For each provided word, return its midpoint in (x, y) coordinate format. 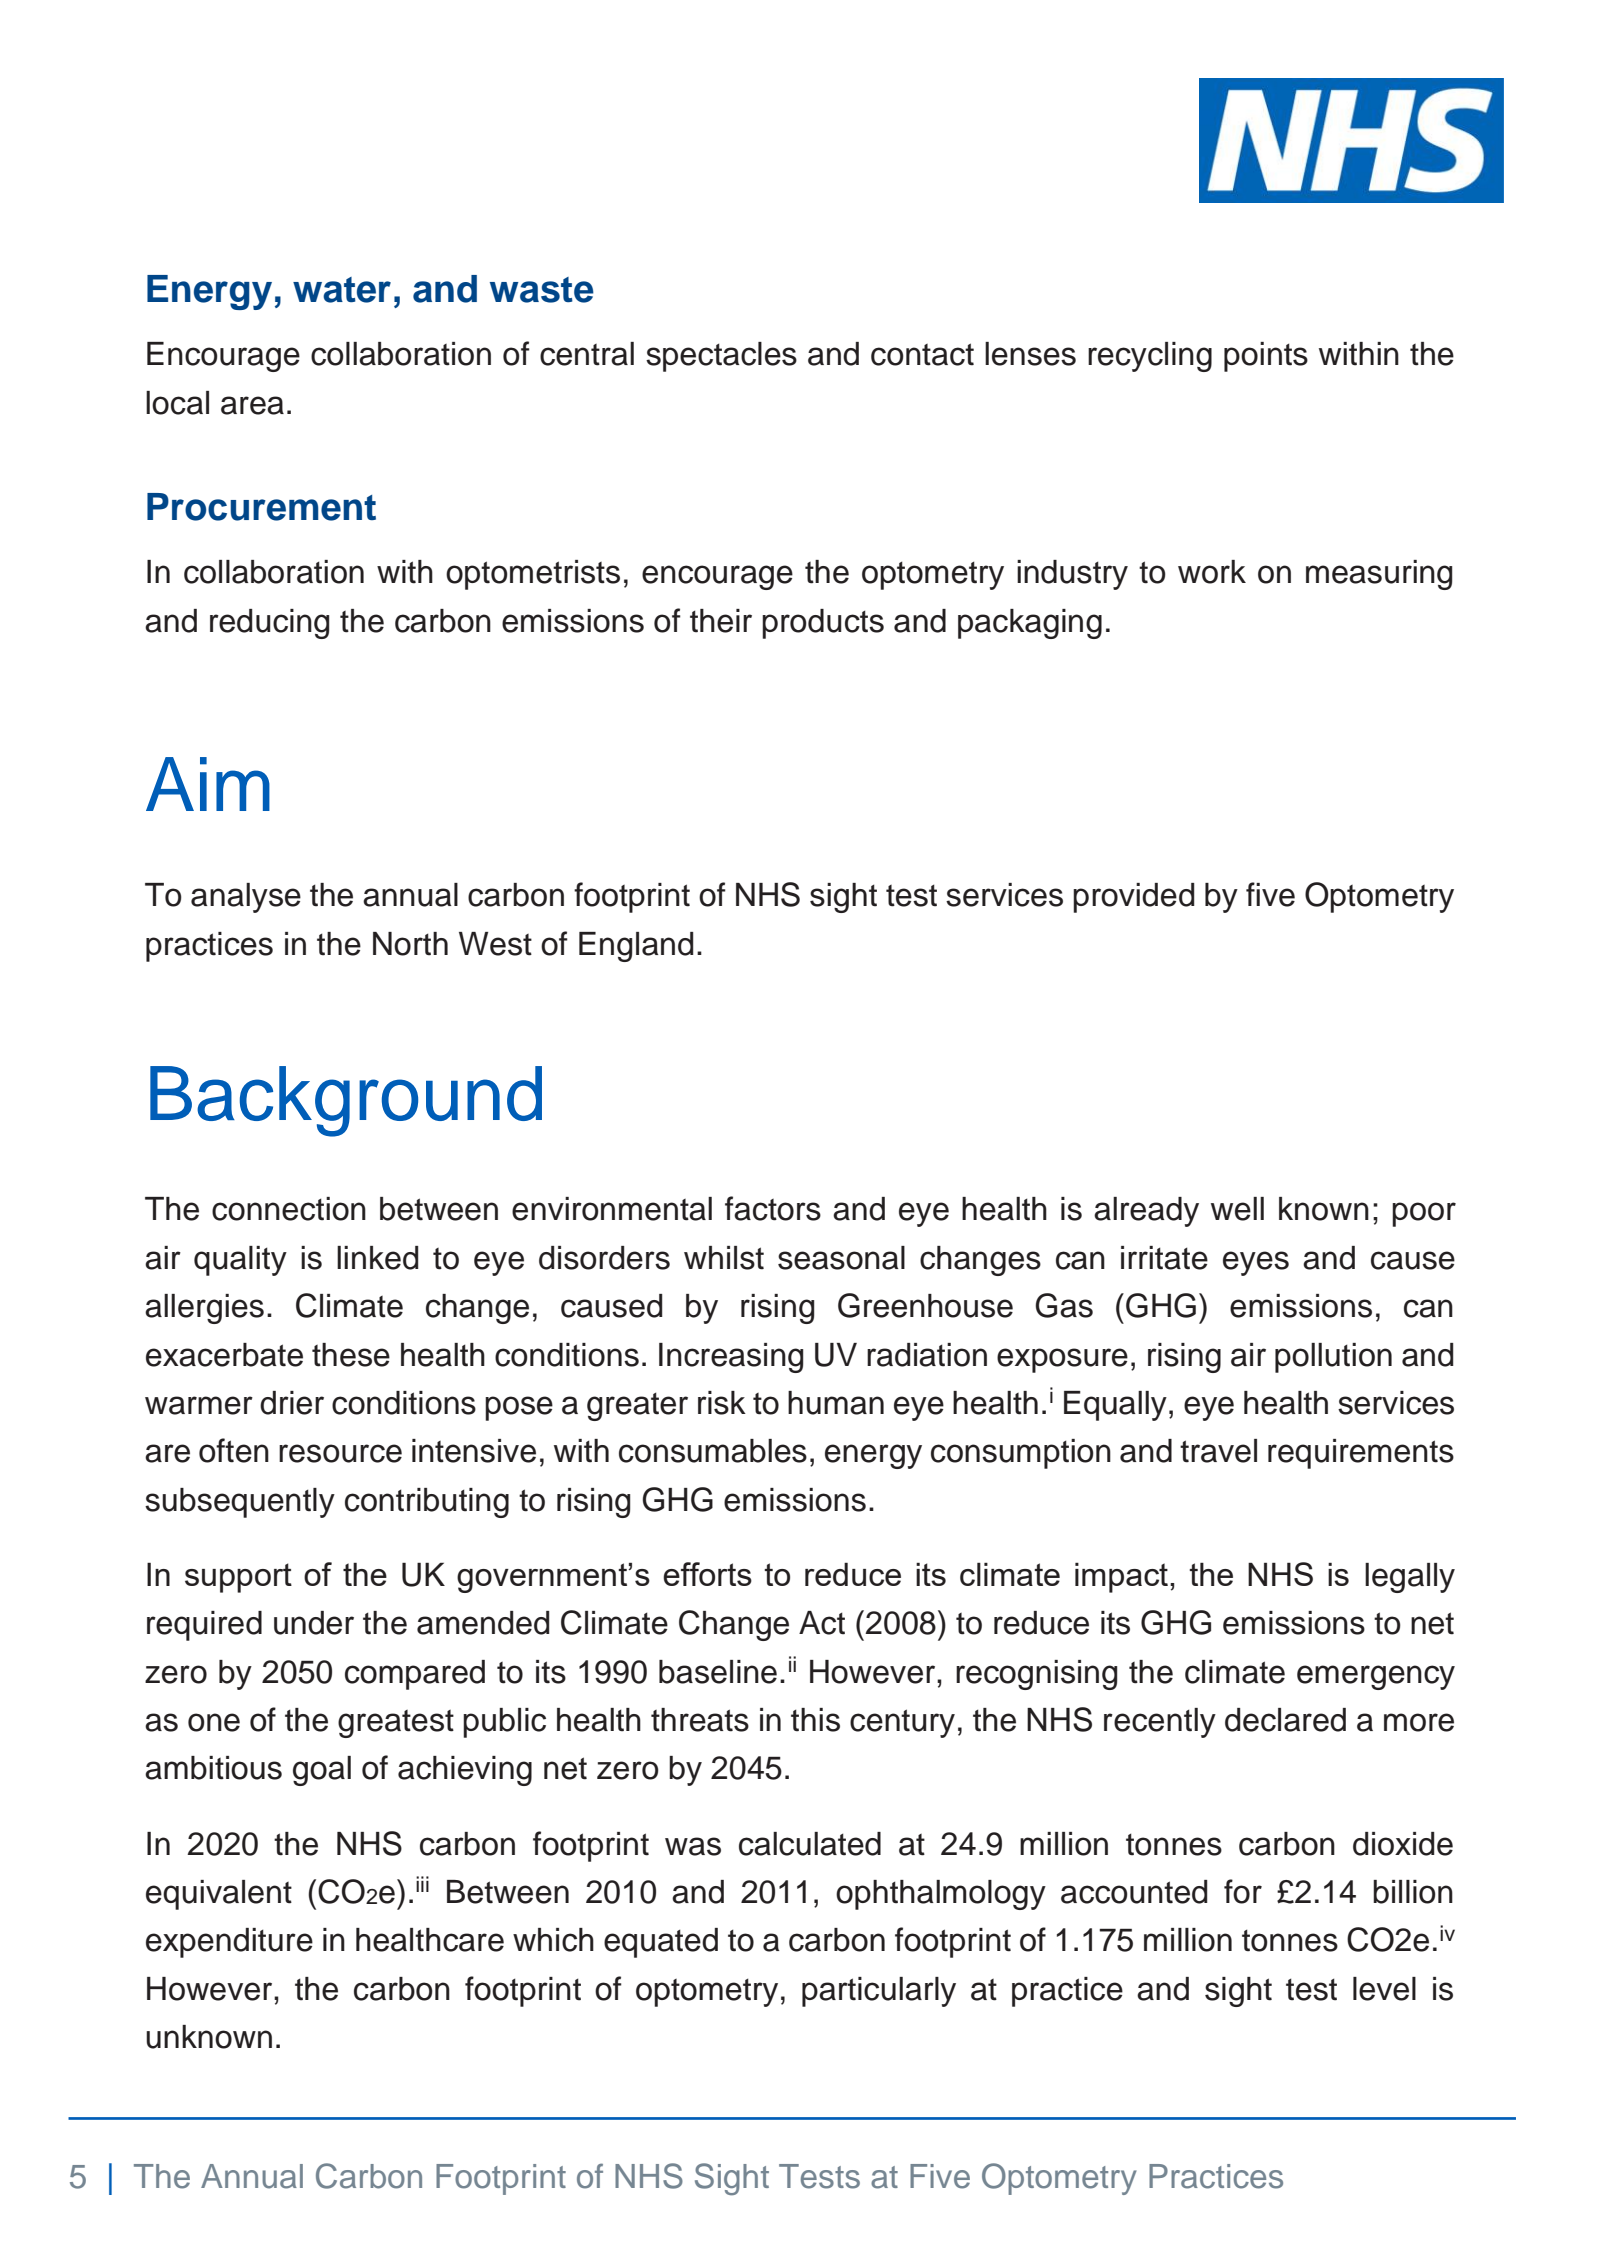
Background (346, 1101)
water (342, 290)
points (1266, 357)
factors (773, 1208)
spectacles (721, 357)
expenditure (229, 1943)
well (1237, 1209)
